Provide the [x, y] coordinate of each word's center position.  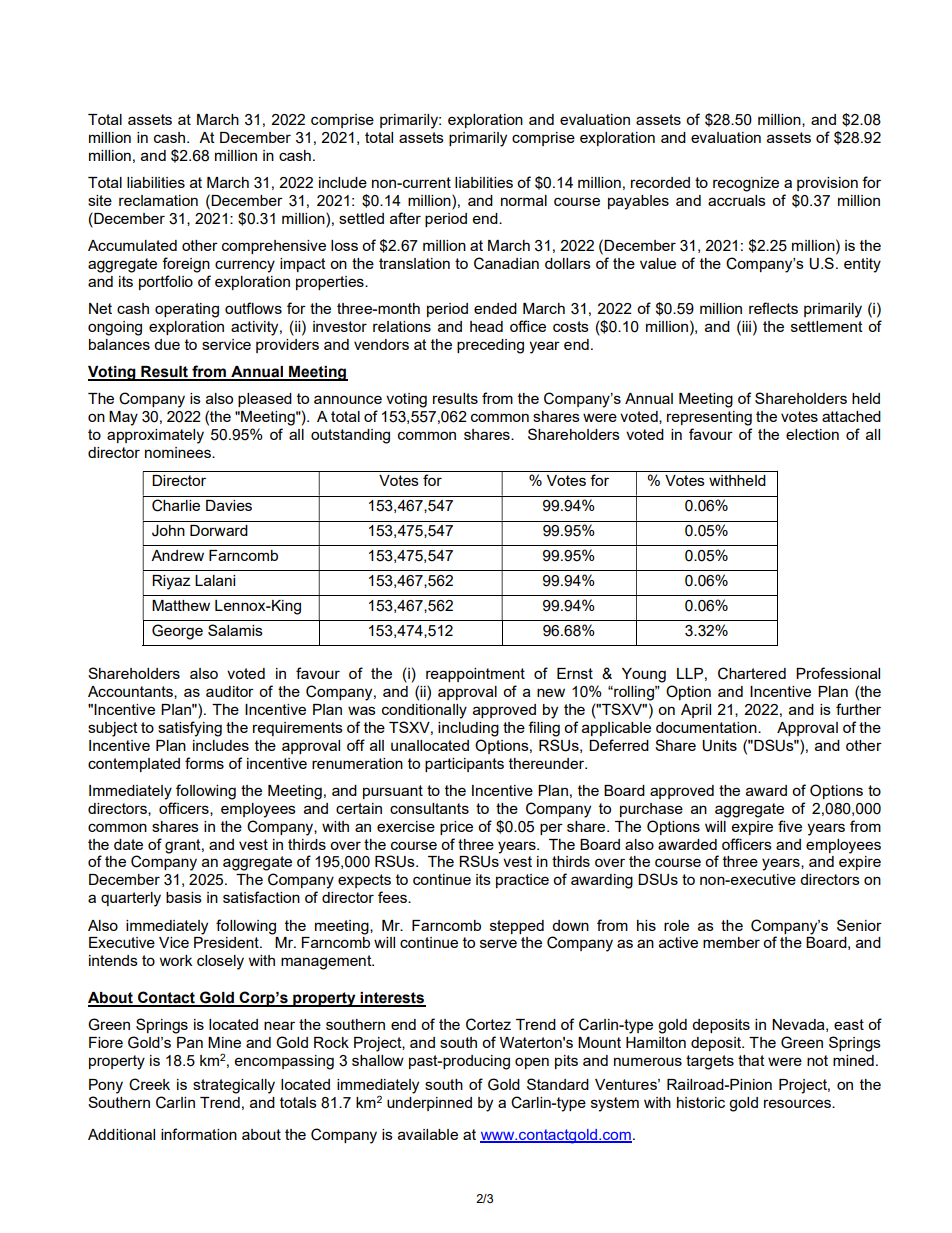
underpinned [429, 1104]
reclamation [158, 200]
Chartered [752, 673]
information [199, 1134]
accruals [737, 200]
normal [524, 200]
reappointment [475, 675]
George [177, 632]
